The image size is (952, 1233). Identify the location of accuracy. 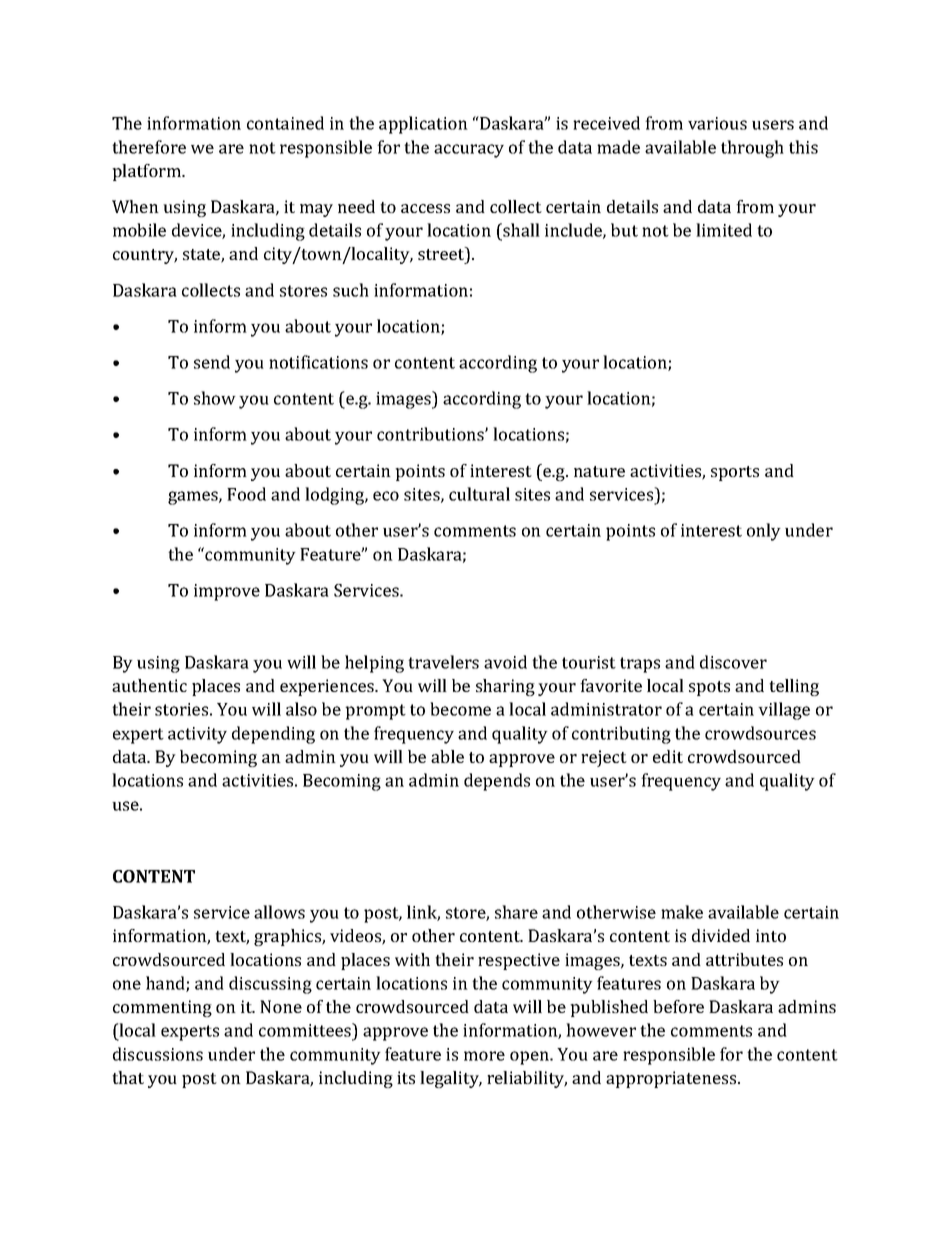
(469, 151).
